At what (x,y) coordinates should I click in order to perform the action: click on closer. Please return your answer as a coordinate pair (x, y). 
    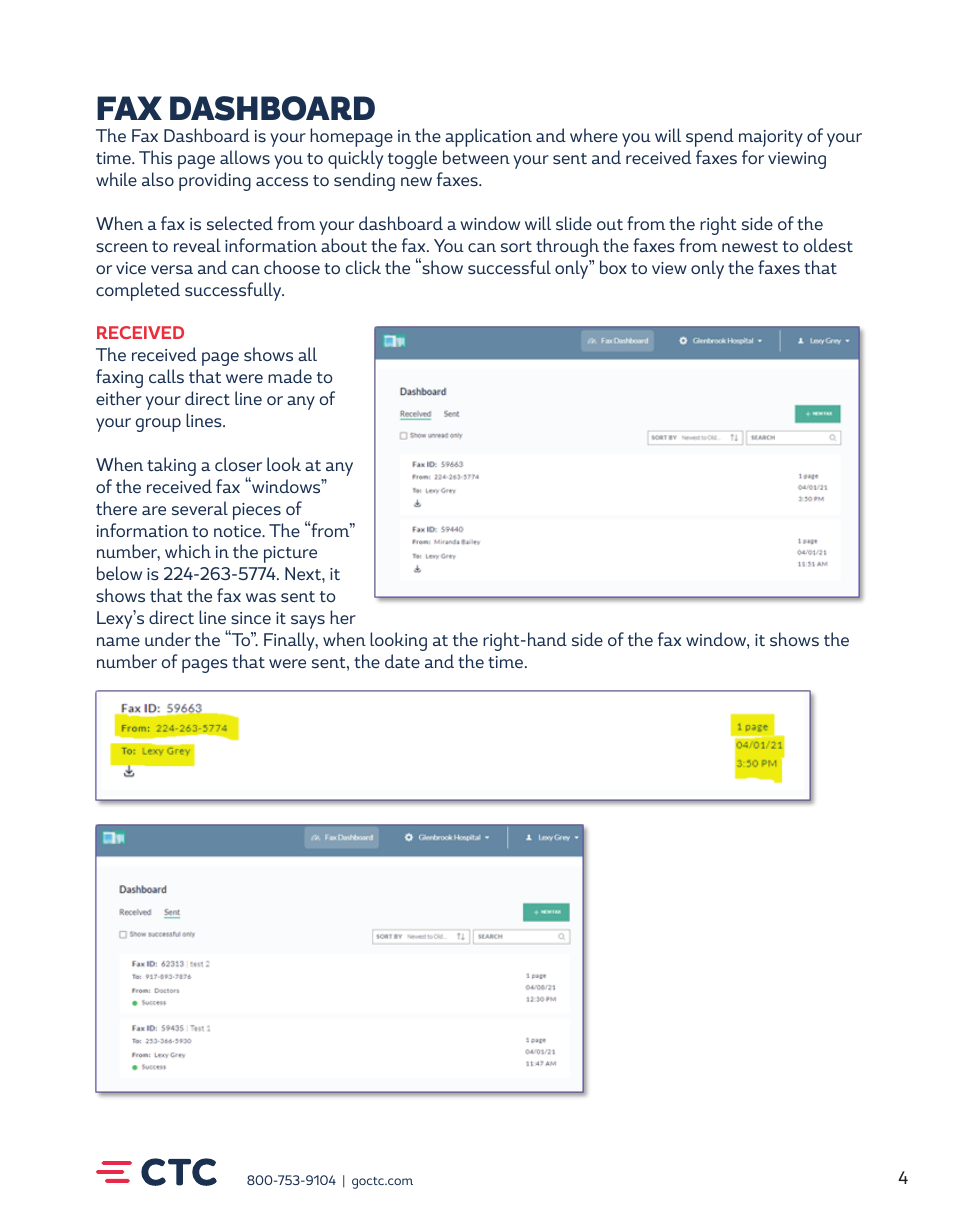
    Looking at the image, I should click on (238, 464).
